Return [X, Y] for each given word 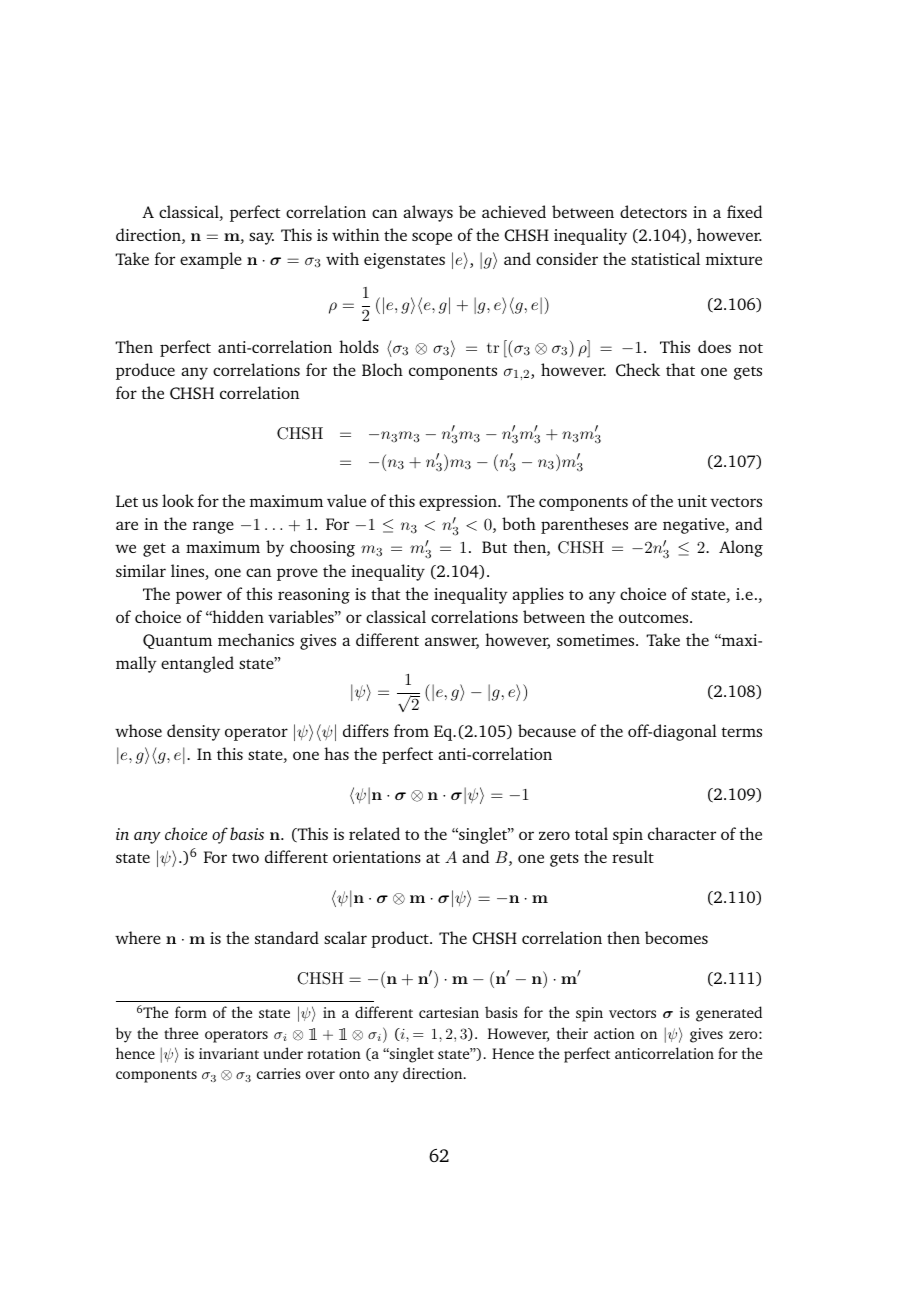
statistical [665, 258]
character [682, 833]
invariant [229, 1053]
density [193, 732]
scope [432, 238]
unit [692, 501]
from [411, 730]
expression [459, 503]
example [211, 260]
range [213, 527]
